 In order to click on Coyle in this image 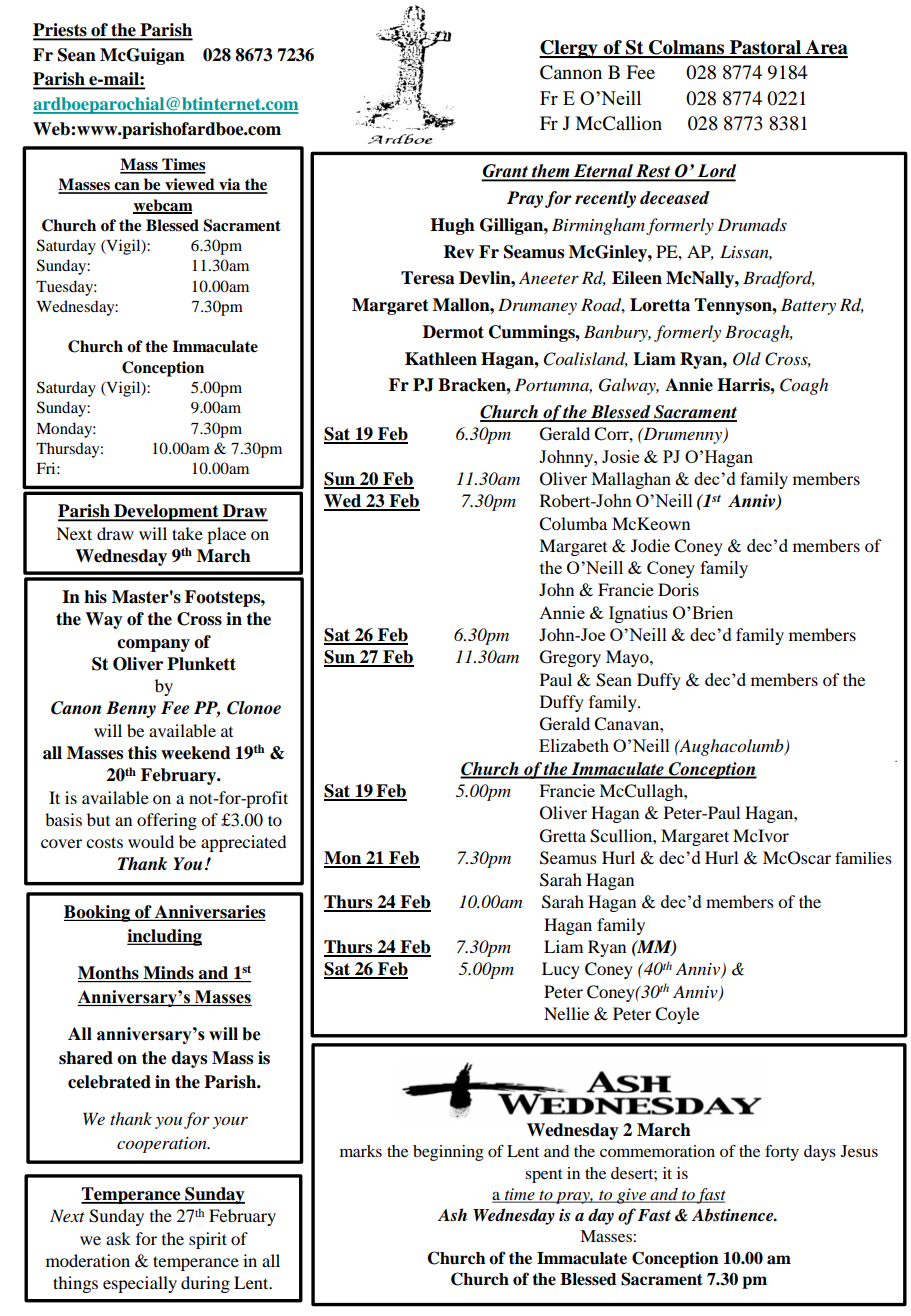, I will do `click(677, 1015)`.
